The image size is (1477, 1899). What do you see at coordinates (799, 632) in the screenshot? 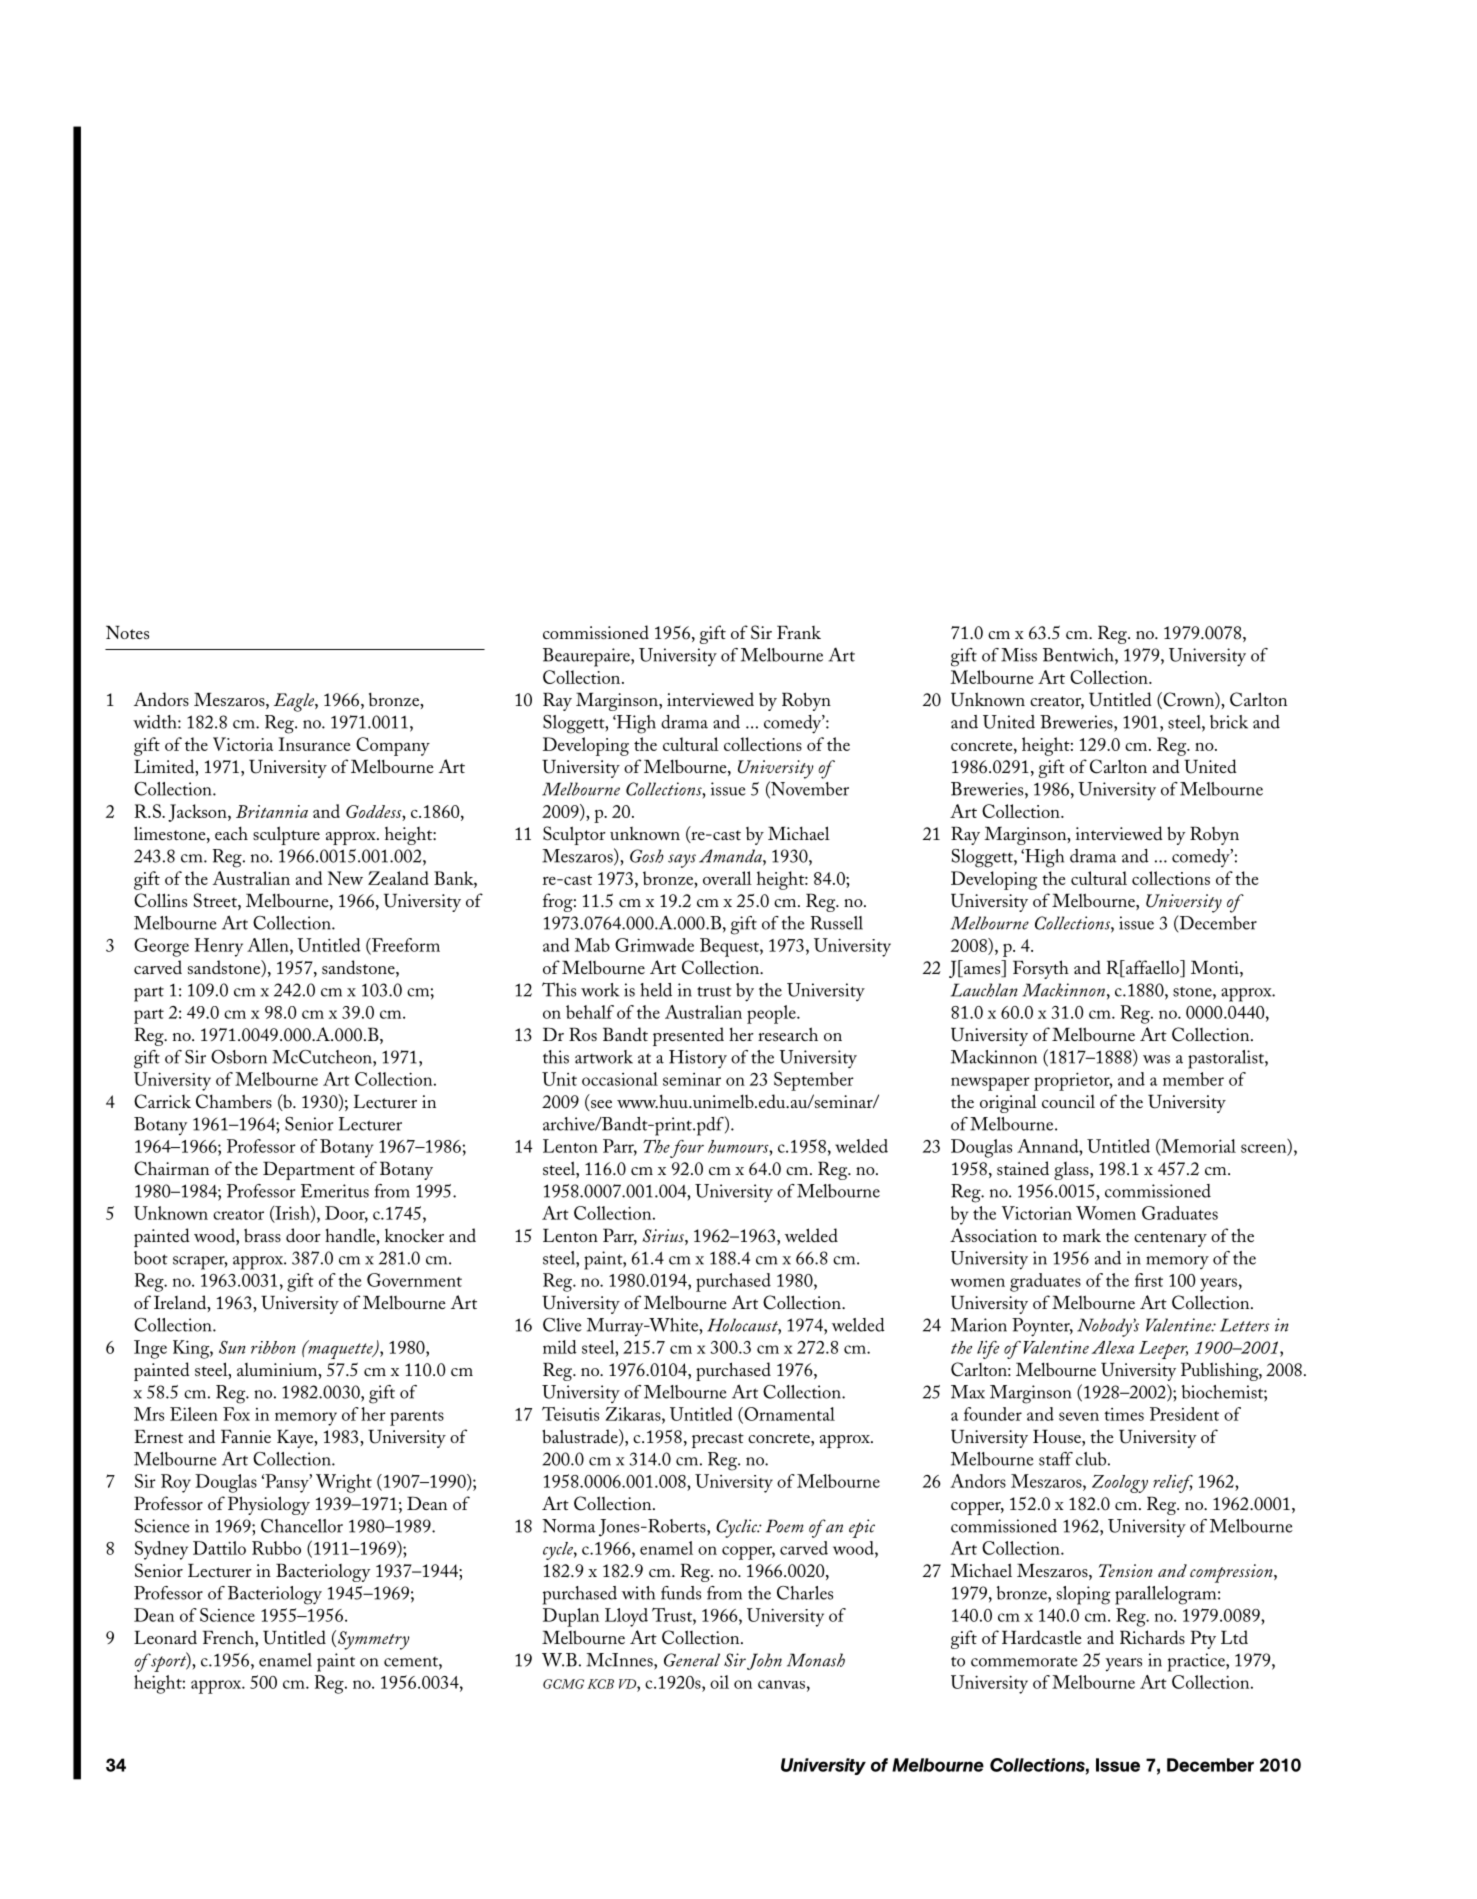
I see `Frank` at bounding box center [799, 632].
